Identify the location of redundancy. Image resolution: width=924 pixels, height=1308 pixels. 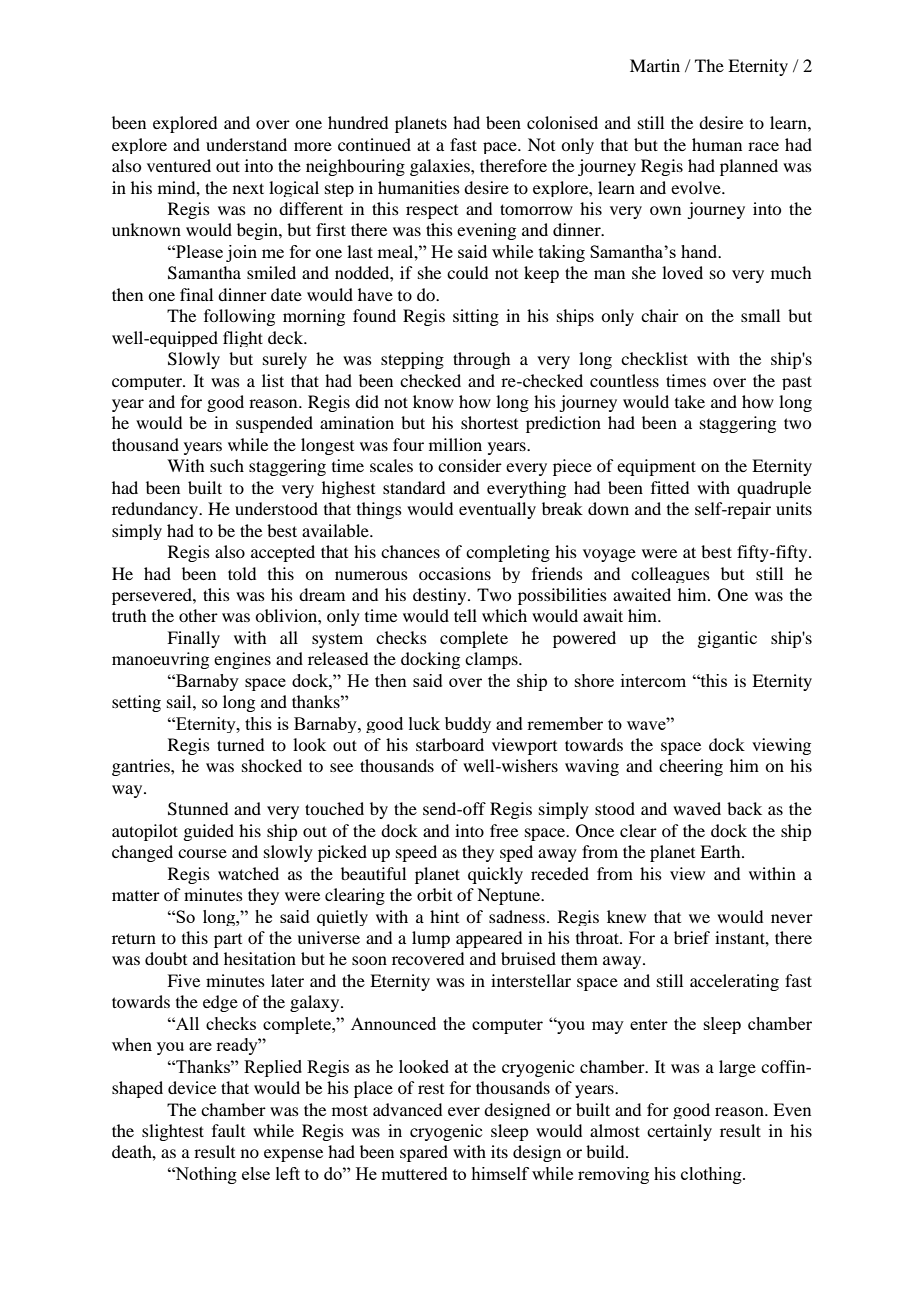
(156, 510).
